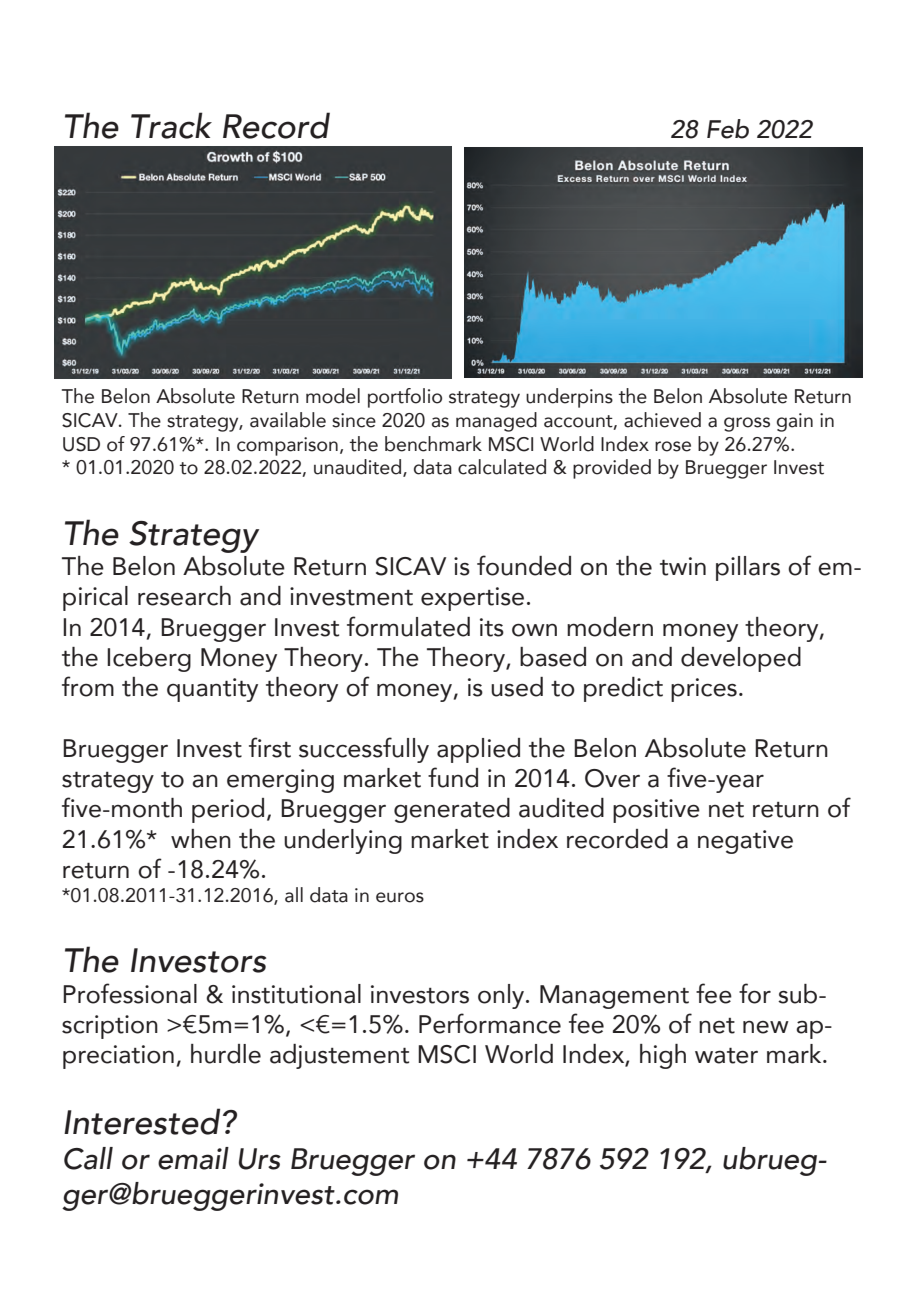  Describe the element at coordinates (405, 398) in the screenshot. I see `portfolio` at that location.
